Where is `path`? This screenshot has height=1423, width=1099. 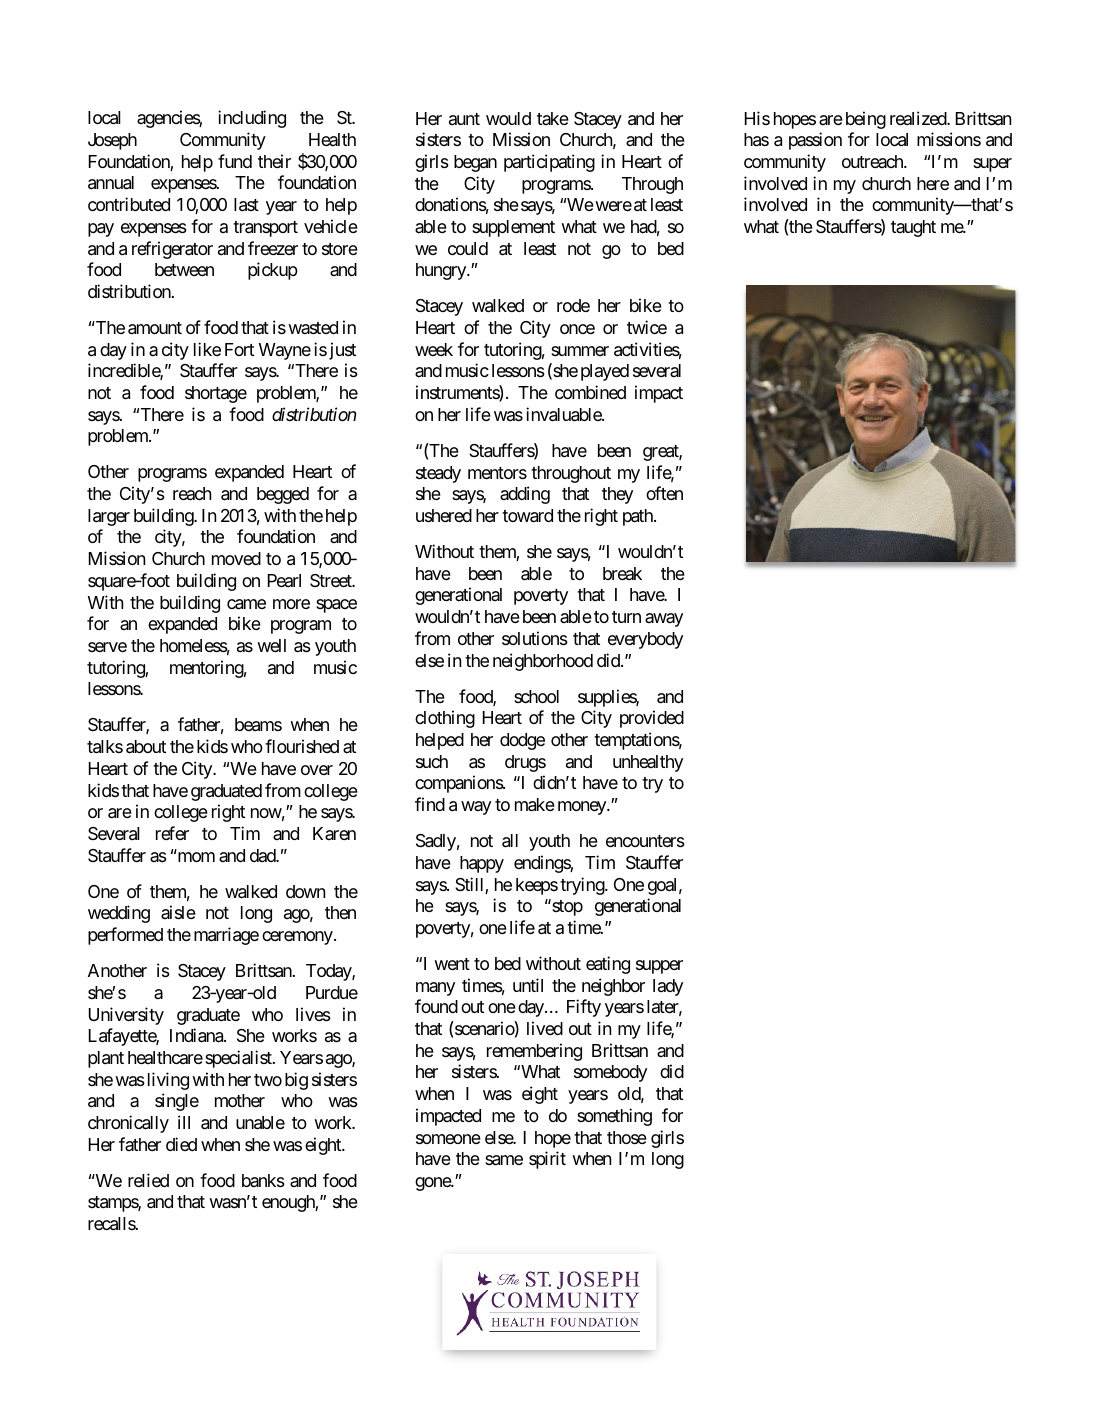
path is located at coordinates (639, 517).
